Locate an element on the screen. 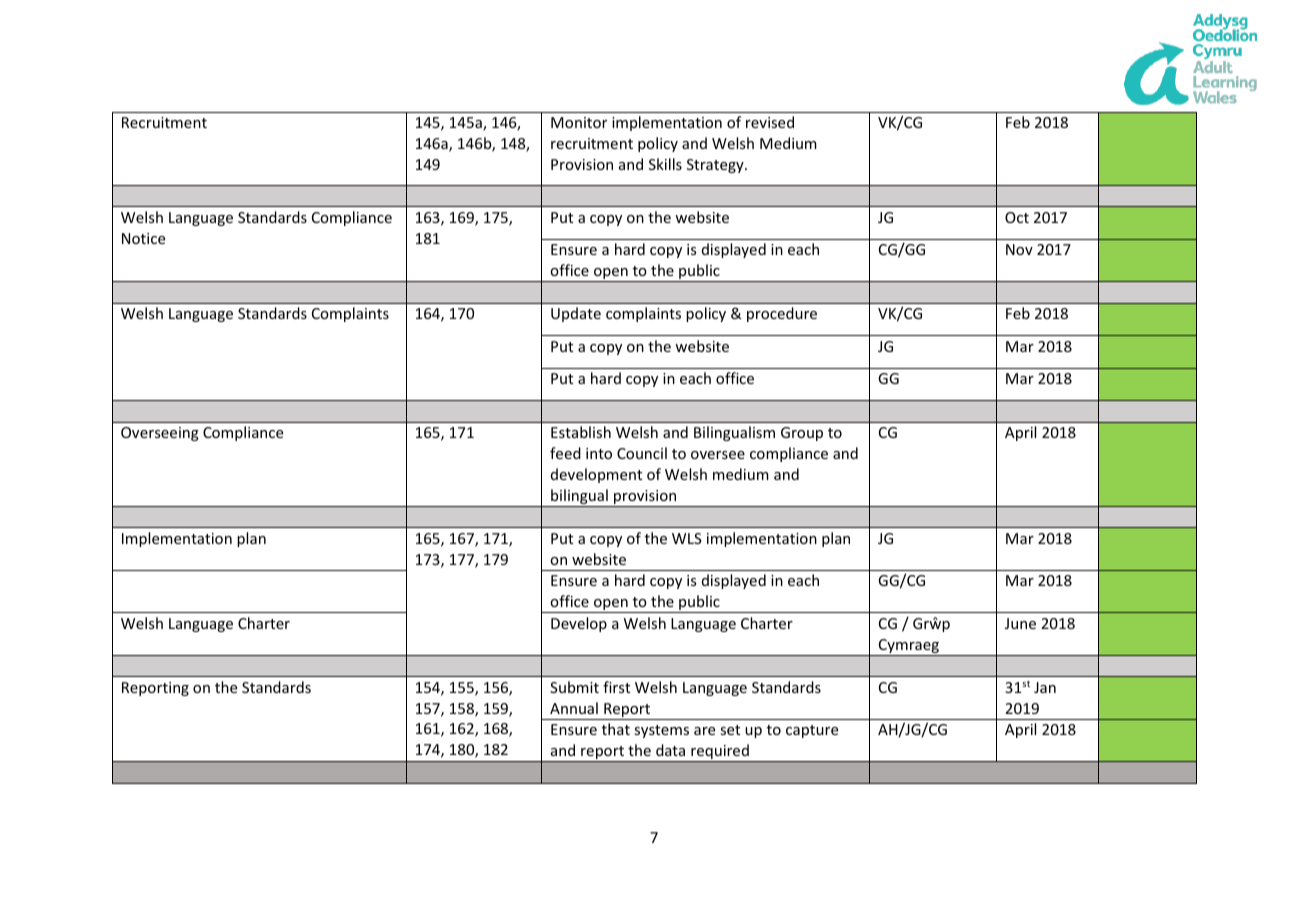  capture is located at coordinates (812, 731).
